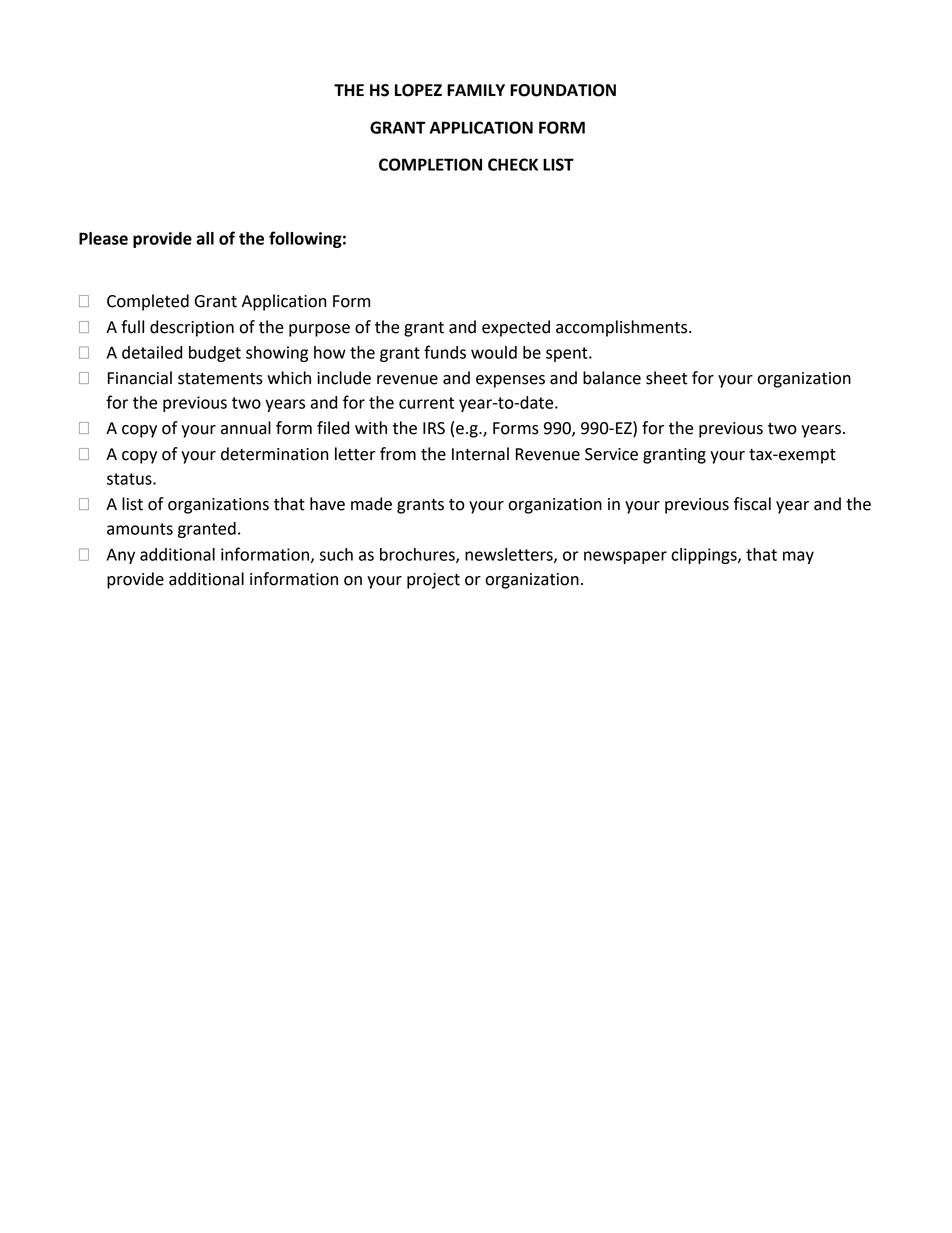 The width and height of the image is (952, 1233). What do you see at coordinates (418, 90) in the image?
I see `LOPEZ` at bounding box center [418, 90].
